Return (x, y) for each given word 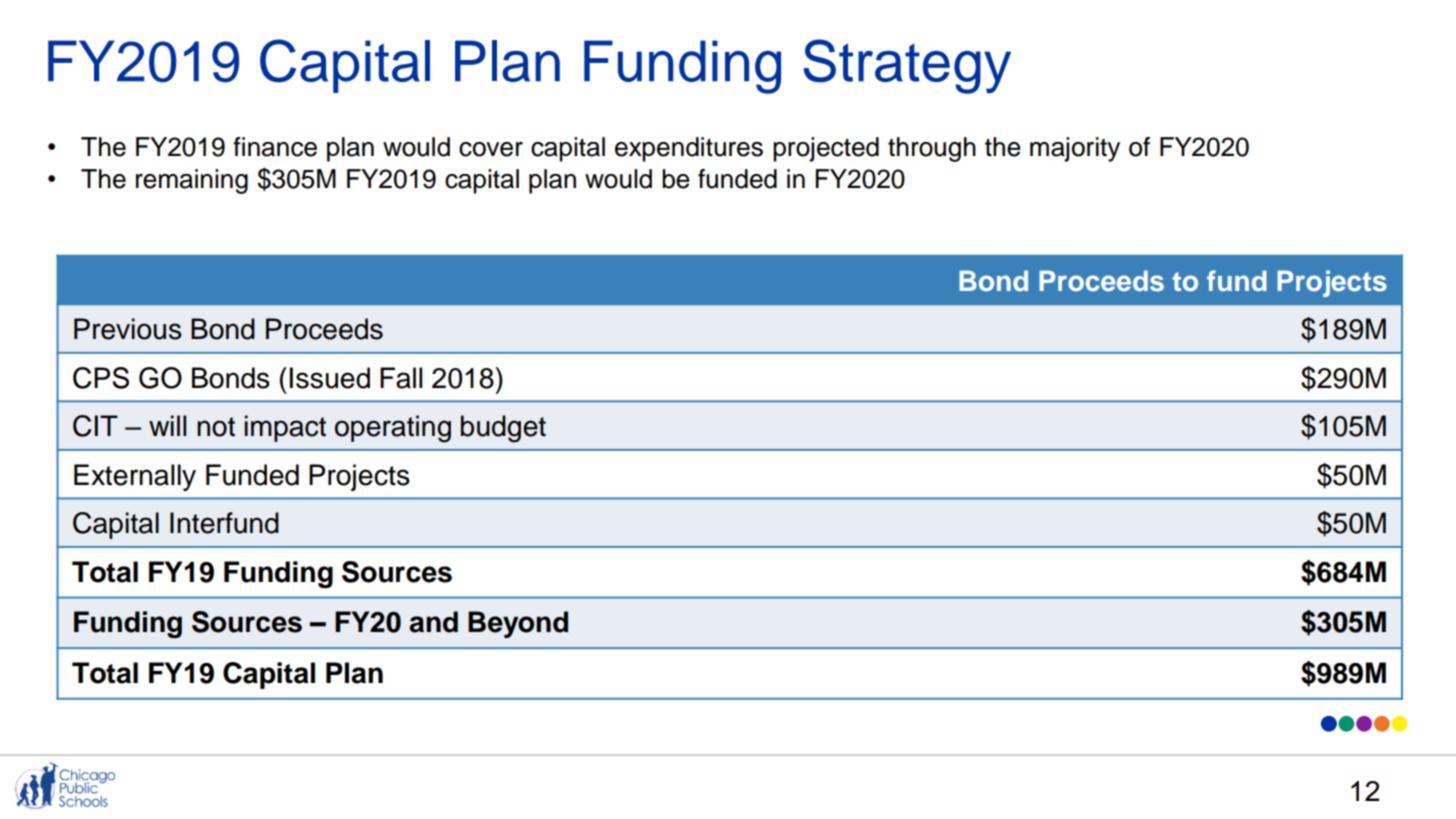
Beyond (518, 624)
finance (275, 147)
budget (503, 429)
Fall (401, 378)
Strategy (907, 66)
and (433, 622)
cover (491, 149)
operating (393, 429)
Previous (128, 329)
